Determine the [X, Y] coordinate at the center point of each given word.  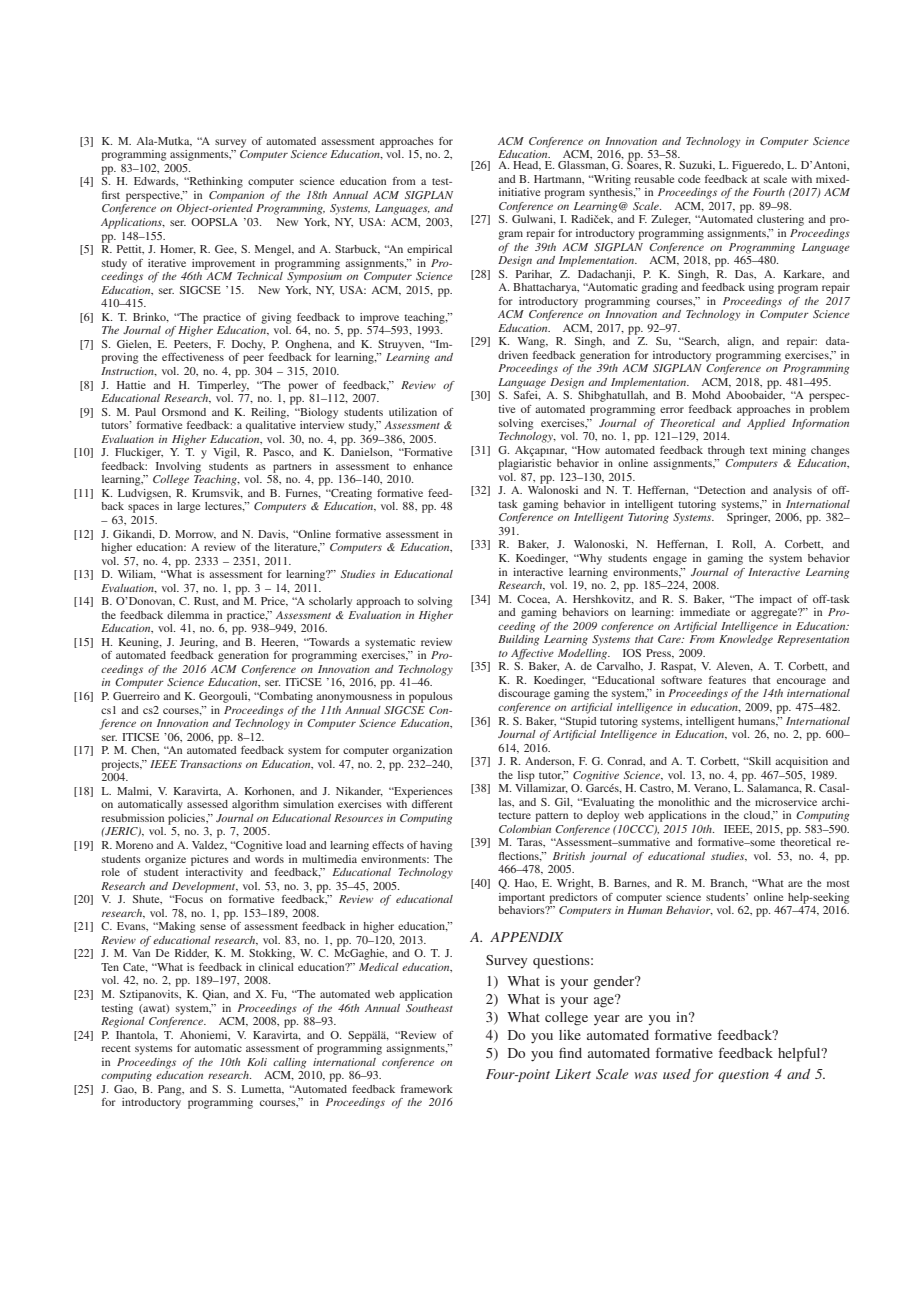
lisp [526, 776]
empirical [429, 250]
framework [427, 1089]
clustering [780, 220]
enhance [432, 466]
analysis [792, 491]
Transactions [211, 764]
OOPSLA [214, 222]
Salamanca [774, 789]
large [188, 507]
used [677, 1074]
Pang [171, 1090]
